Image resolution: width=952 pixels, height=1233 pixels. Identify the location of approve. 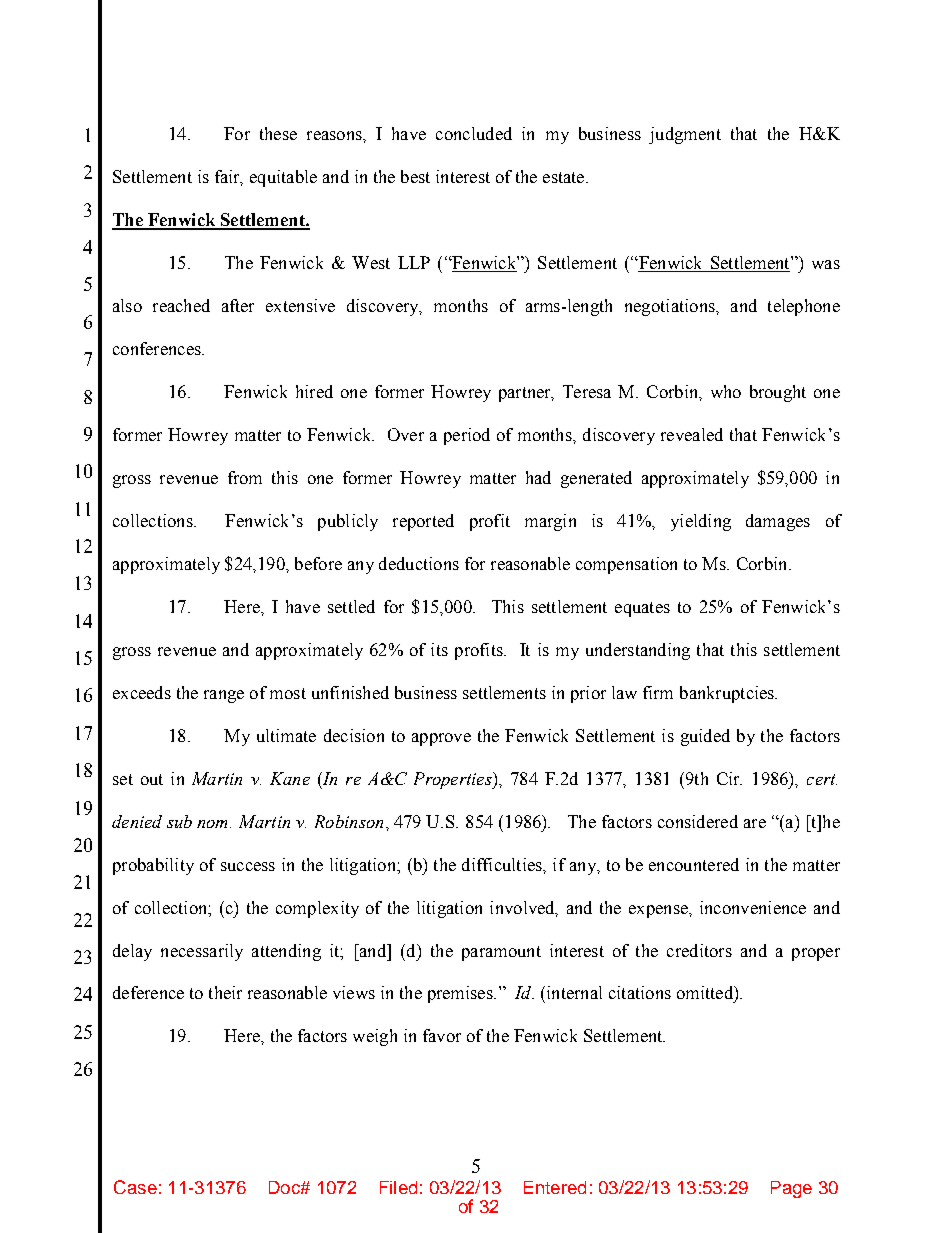
(441, 739).
